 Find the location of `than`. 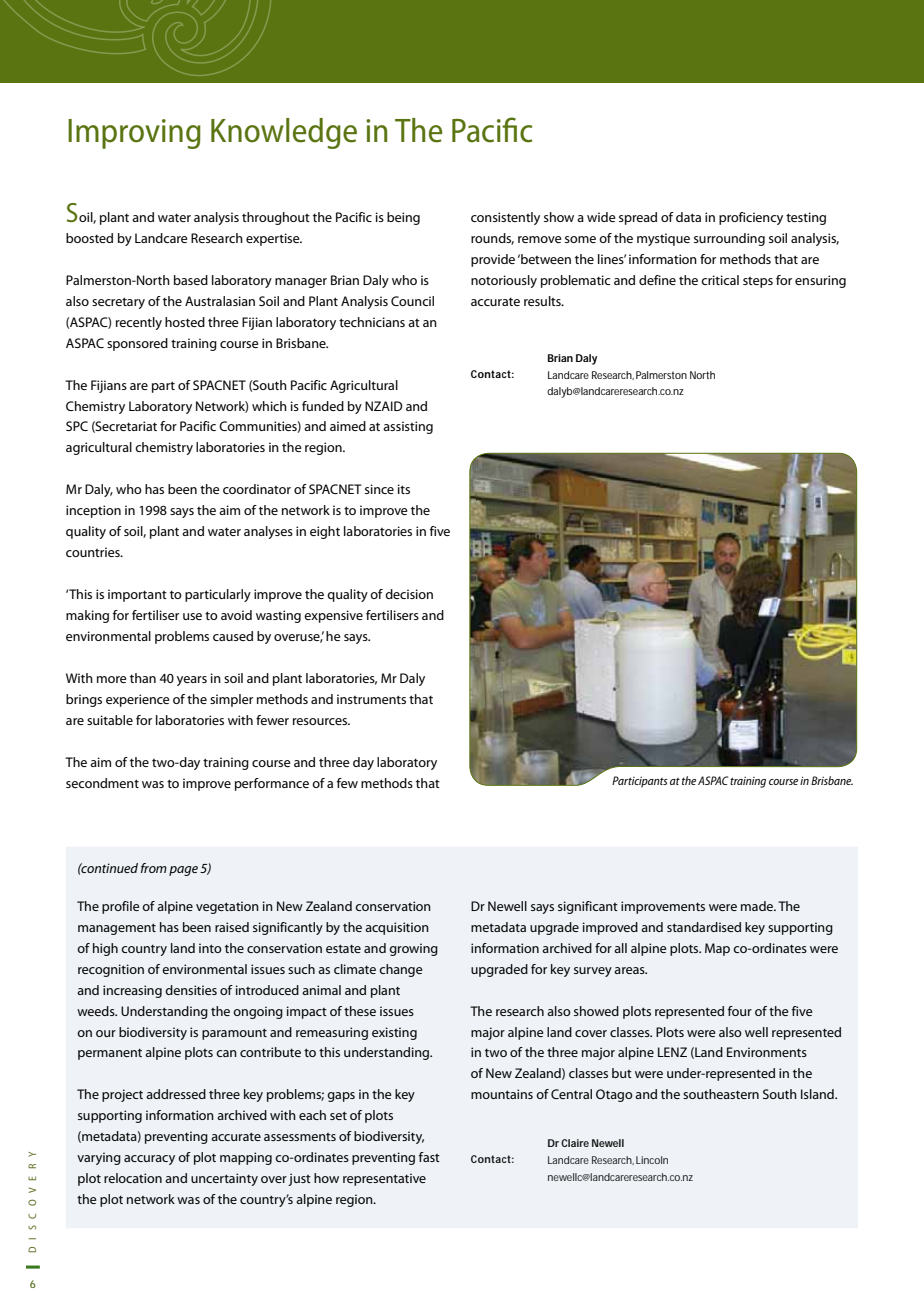

than is located at coordinates (143, 678).
